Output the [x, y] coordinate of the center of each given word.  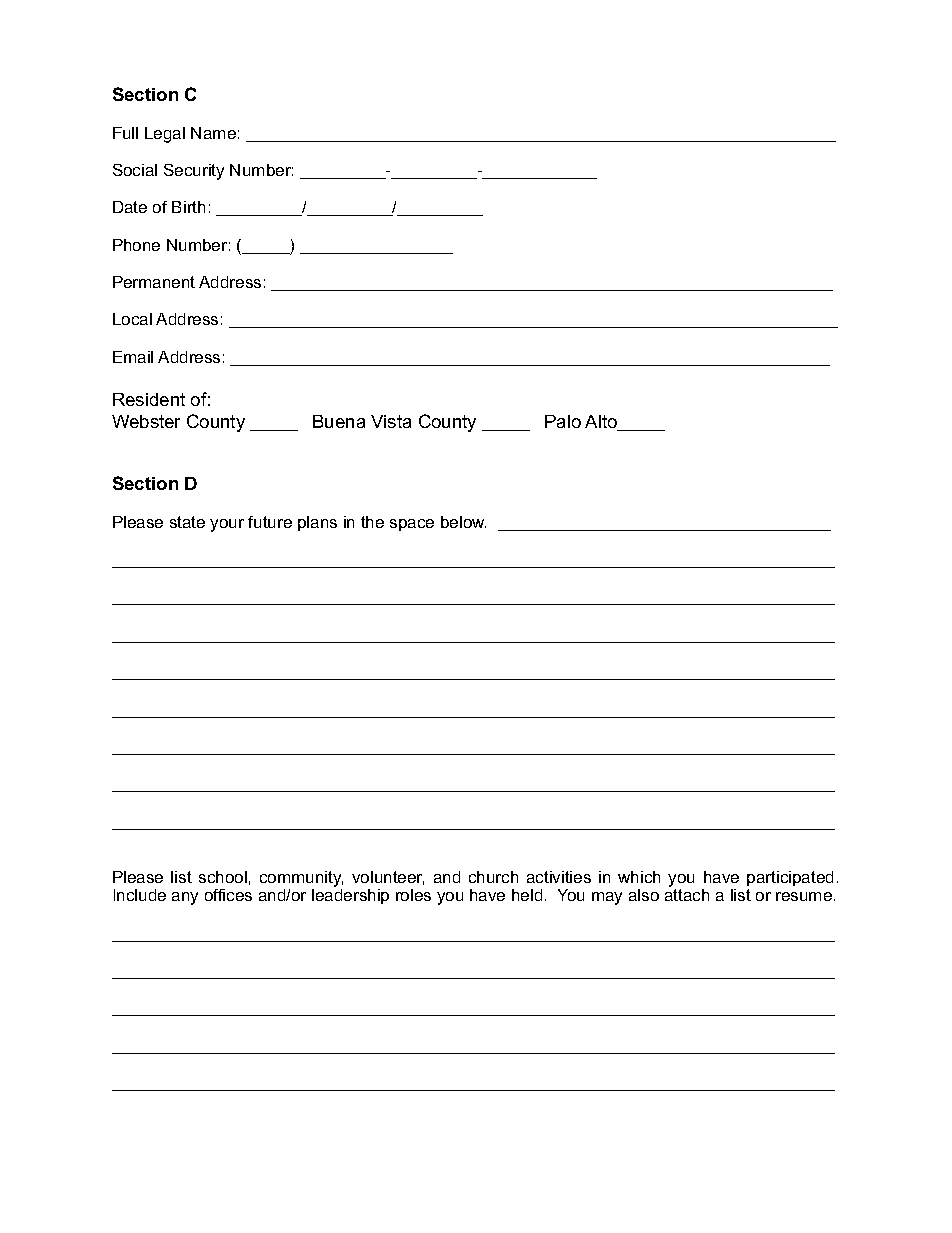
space [412, 525]
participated [790, 878]
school [223, 877]
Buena [339, 421]
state [187, 522]
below [463, 522]
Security [194, 172]
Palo [563, 421]
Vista [391, 421]
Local [132, 319]
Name [213, 133]
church [493, 877]
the [372, 522]
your [227, 525]
